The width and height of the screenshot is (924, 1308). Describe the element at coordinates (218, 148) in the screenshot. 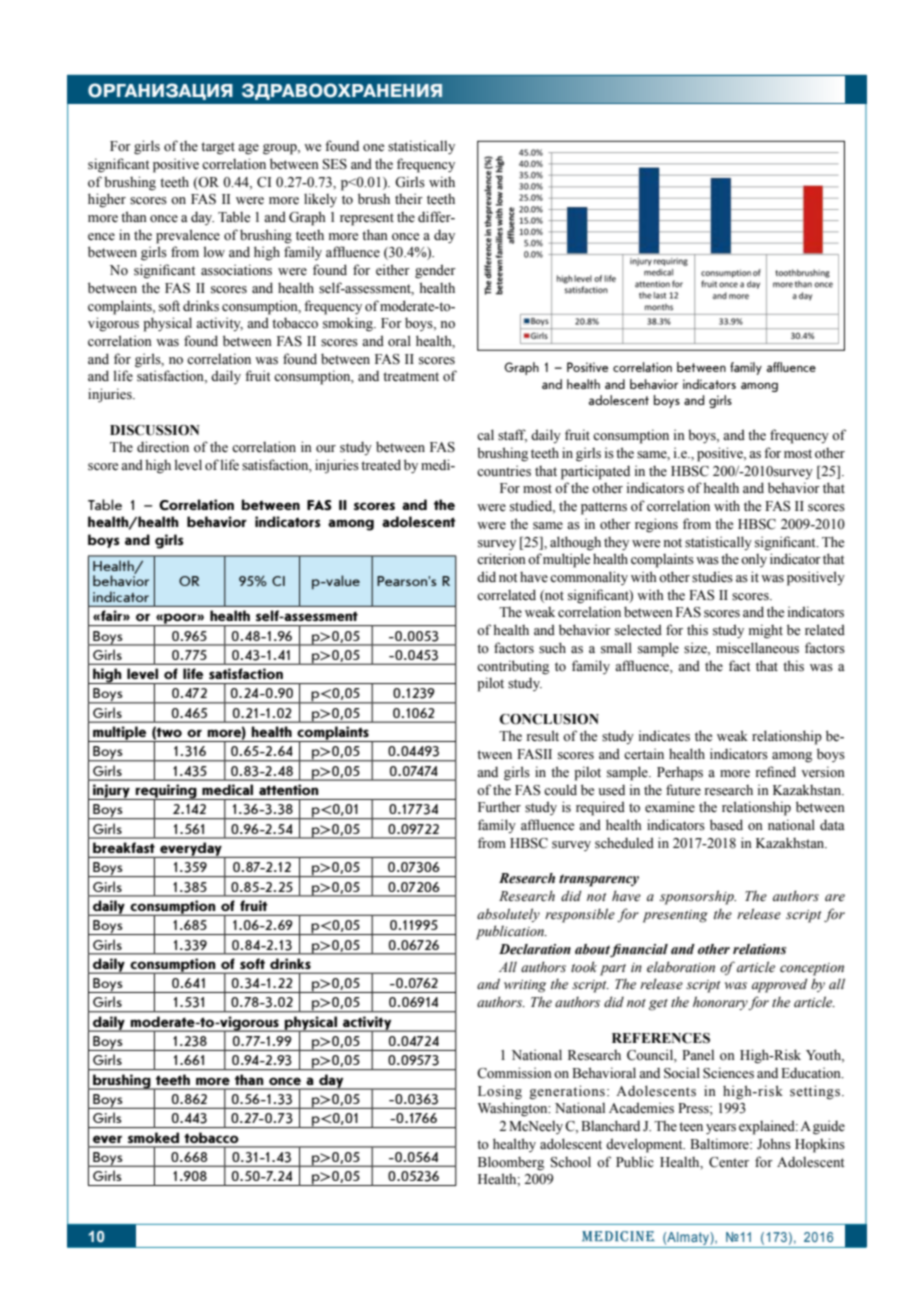

I see `target` at that location.
